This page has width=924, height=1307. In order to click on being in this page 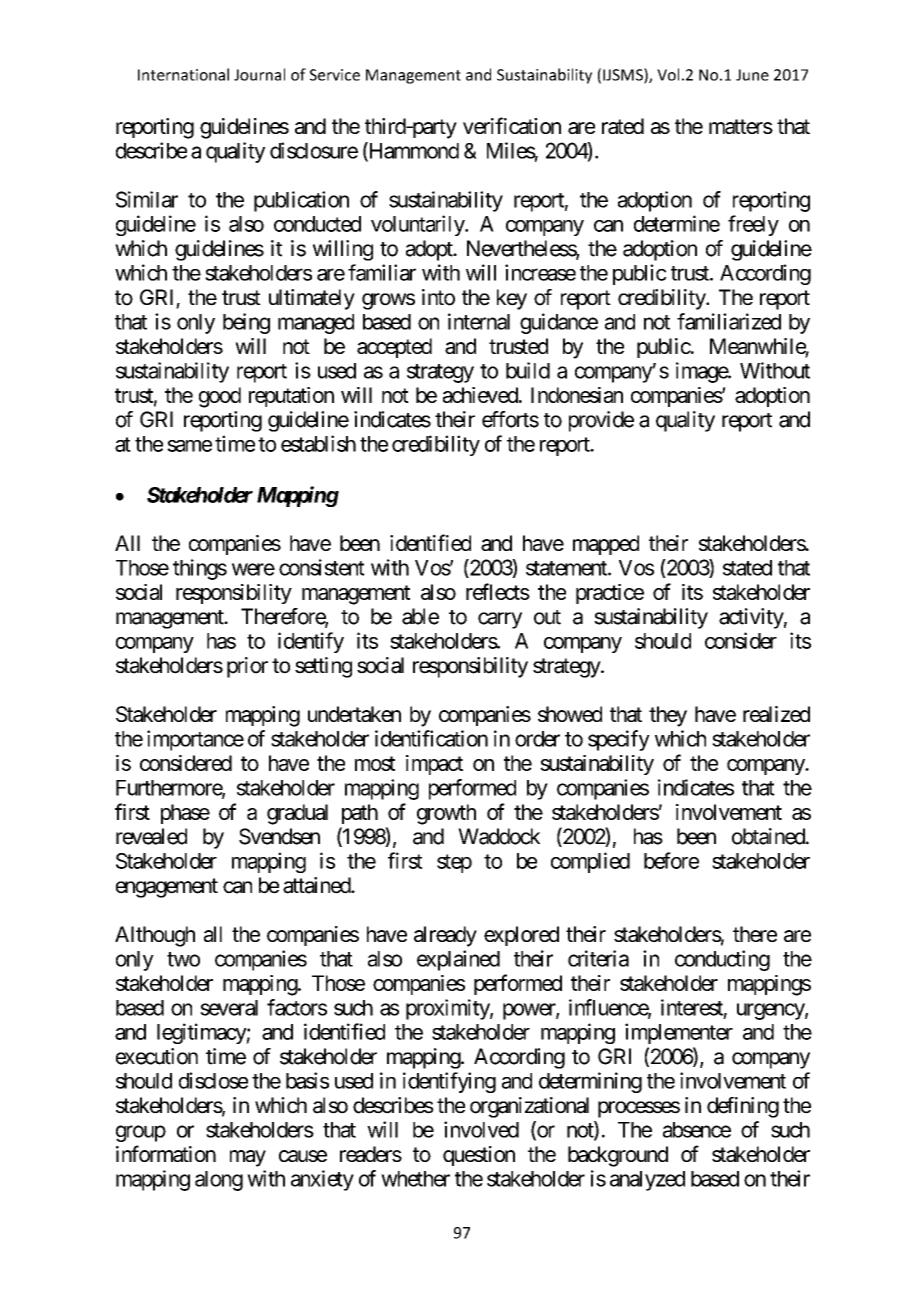, I will do `click(246, 323)`.
